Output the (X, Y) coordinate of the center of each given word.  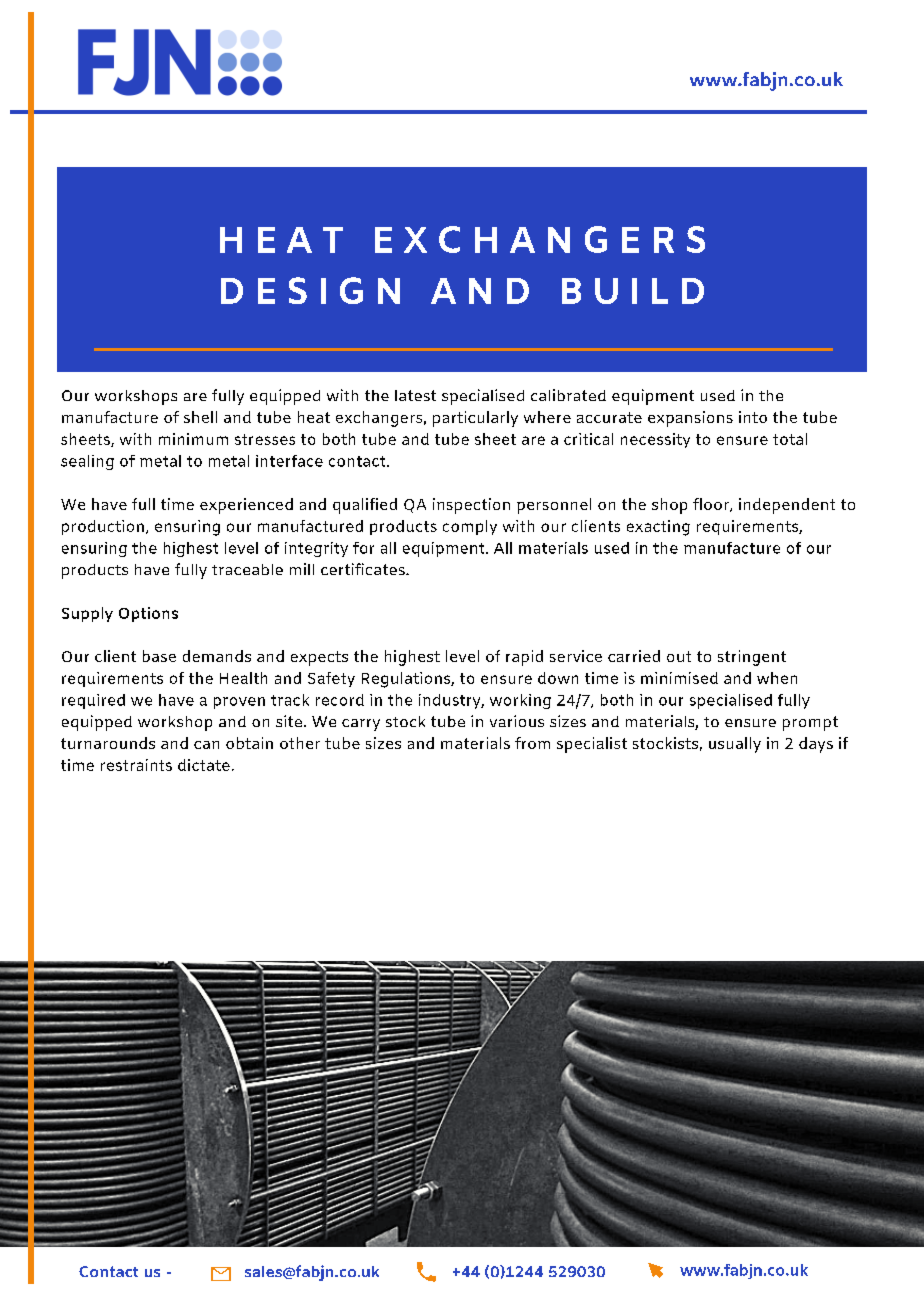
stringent (752, 658)
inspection (471, 506)
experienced (246, 506)
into (753, 417)
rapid (524, 658)
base (159, 656)
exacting (658, 528)
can (206, 745)
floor (712, 505)
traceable (247, 569)
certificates (364, 569)
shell (200, 417)
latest (415, 395)
